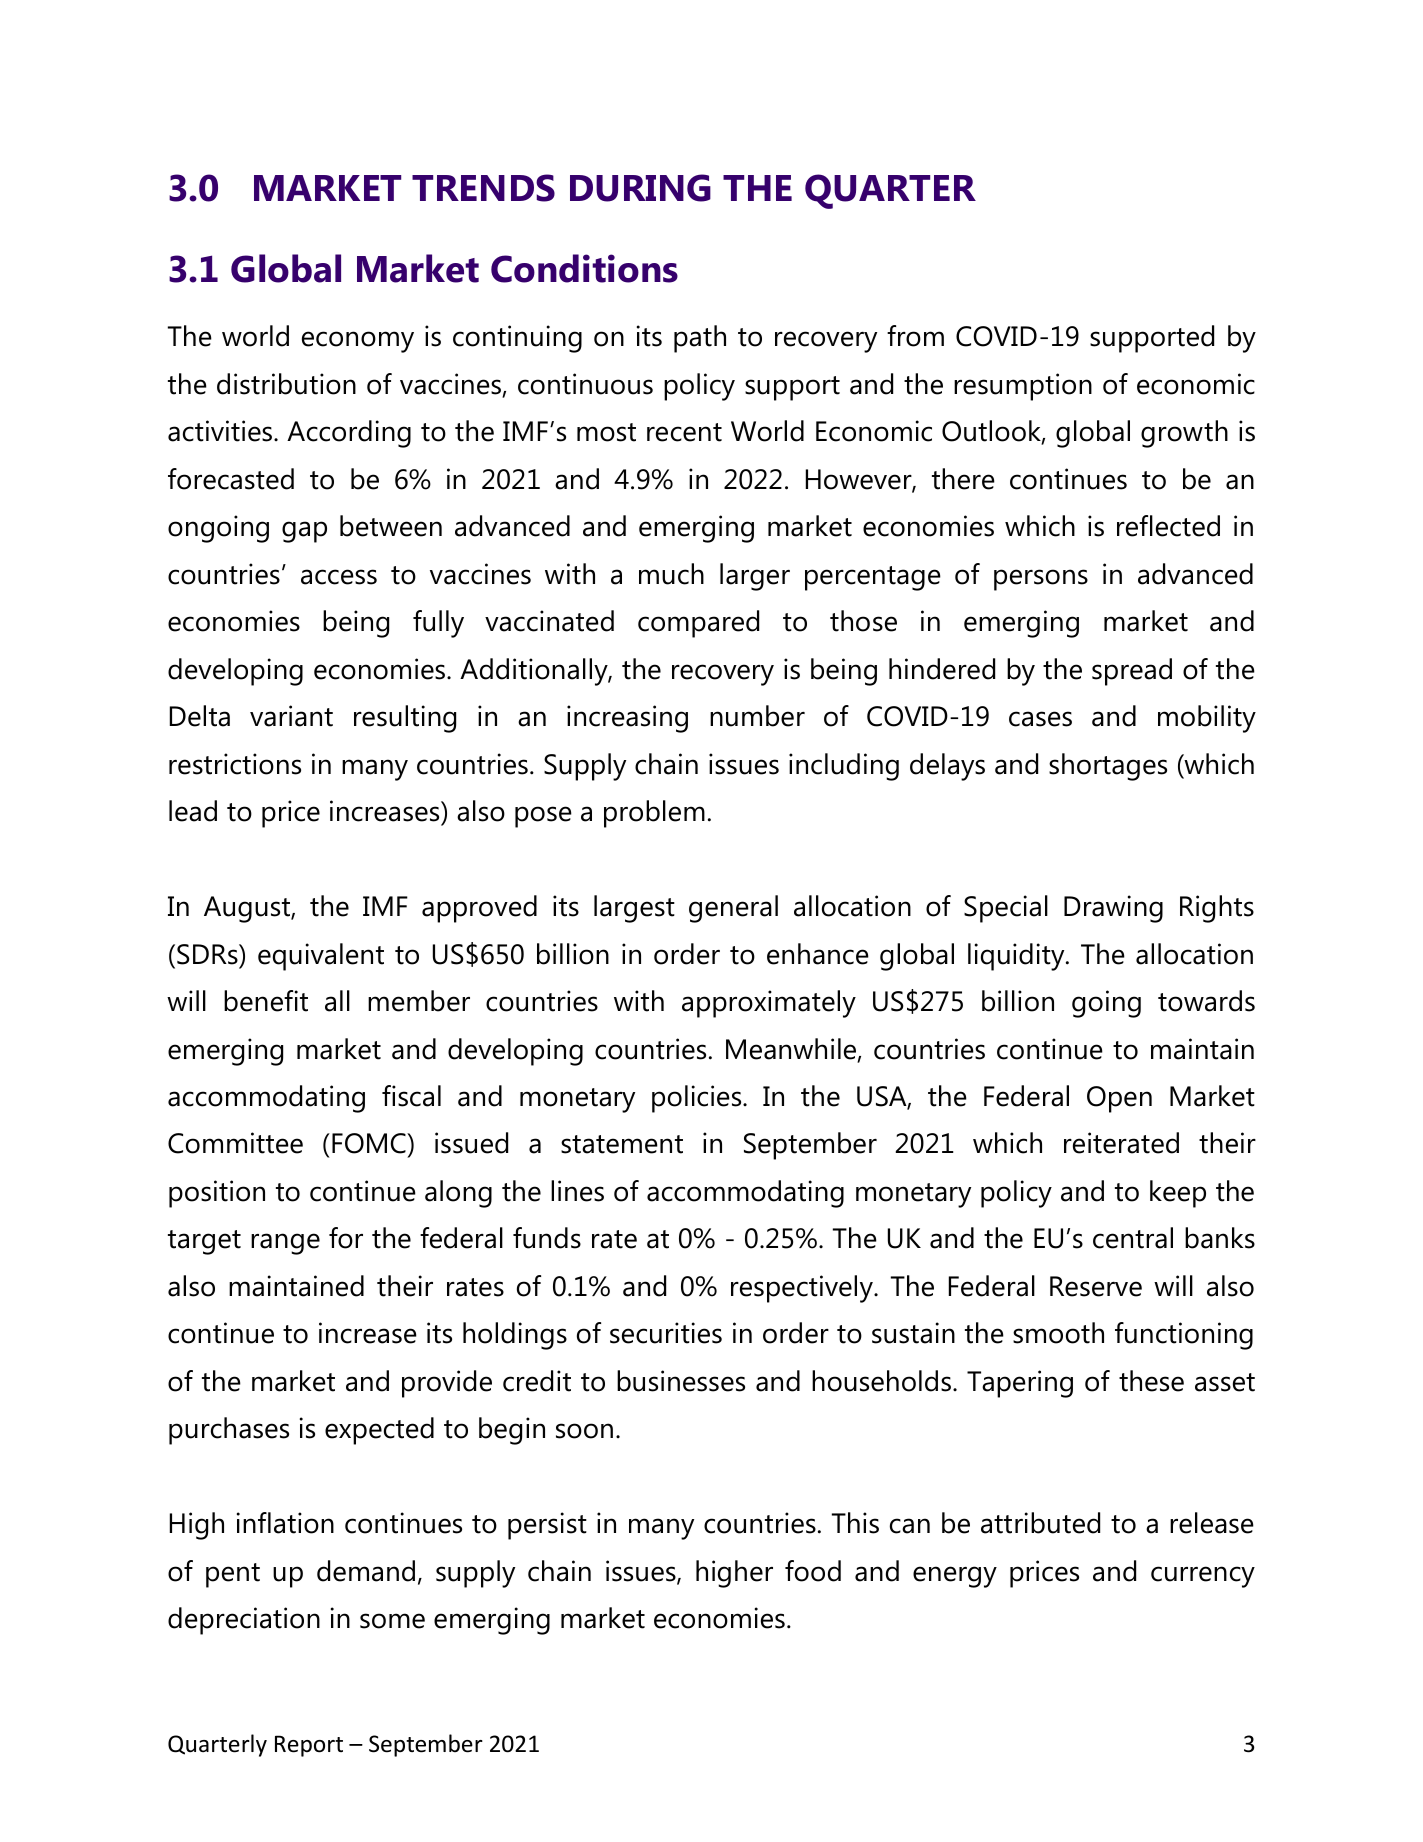  I want to click on businesses, so click(681, 1381).
